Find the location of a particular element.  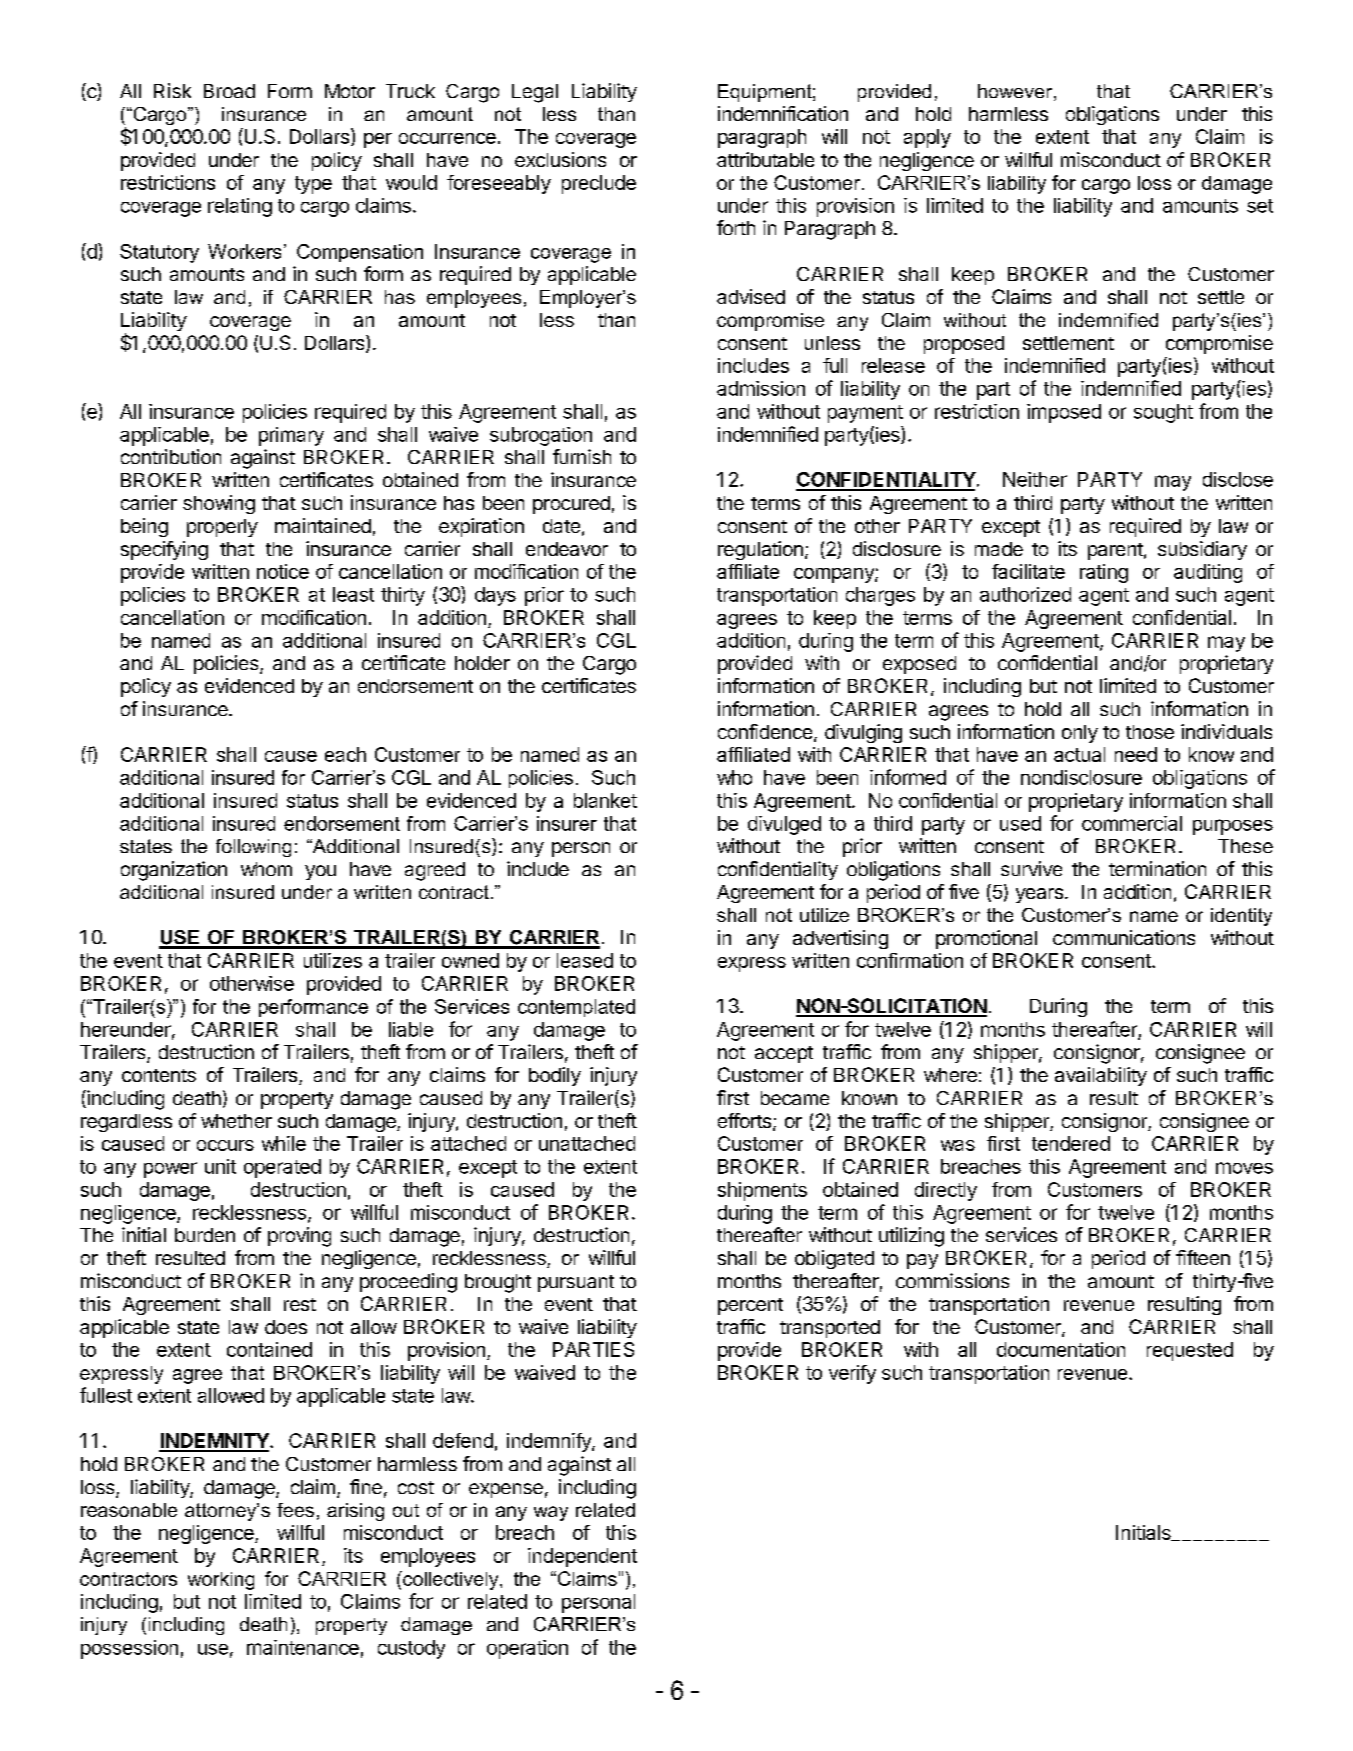

whom is located at coordinates (266, 869).
